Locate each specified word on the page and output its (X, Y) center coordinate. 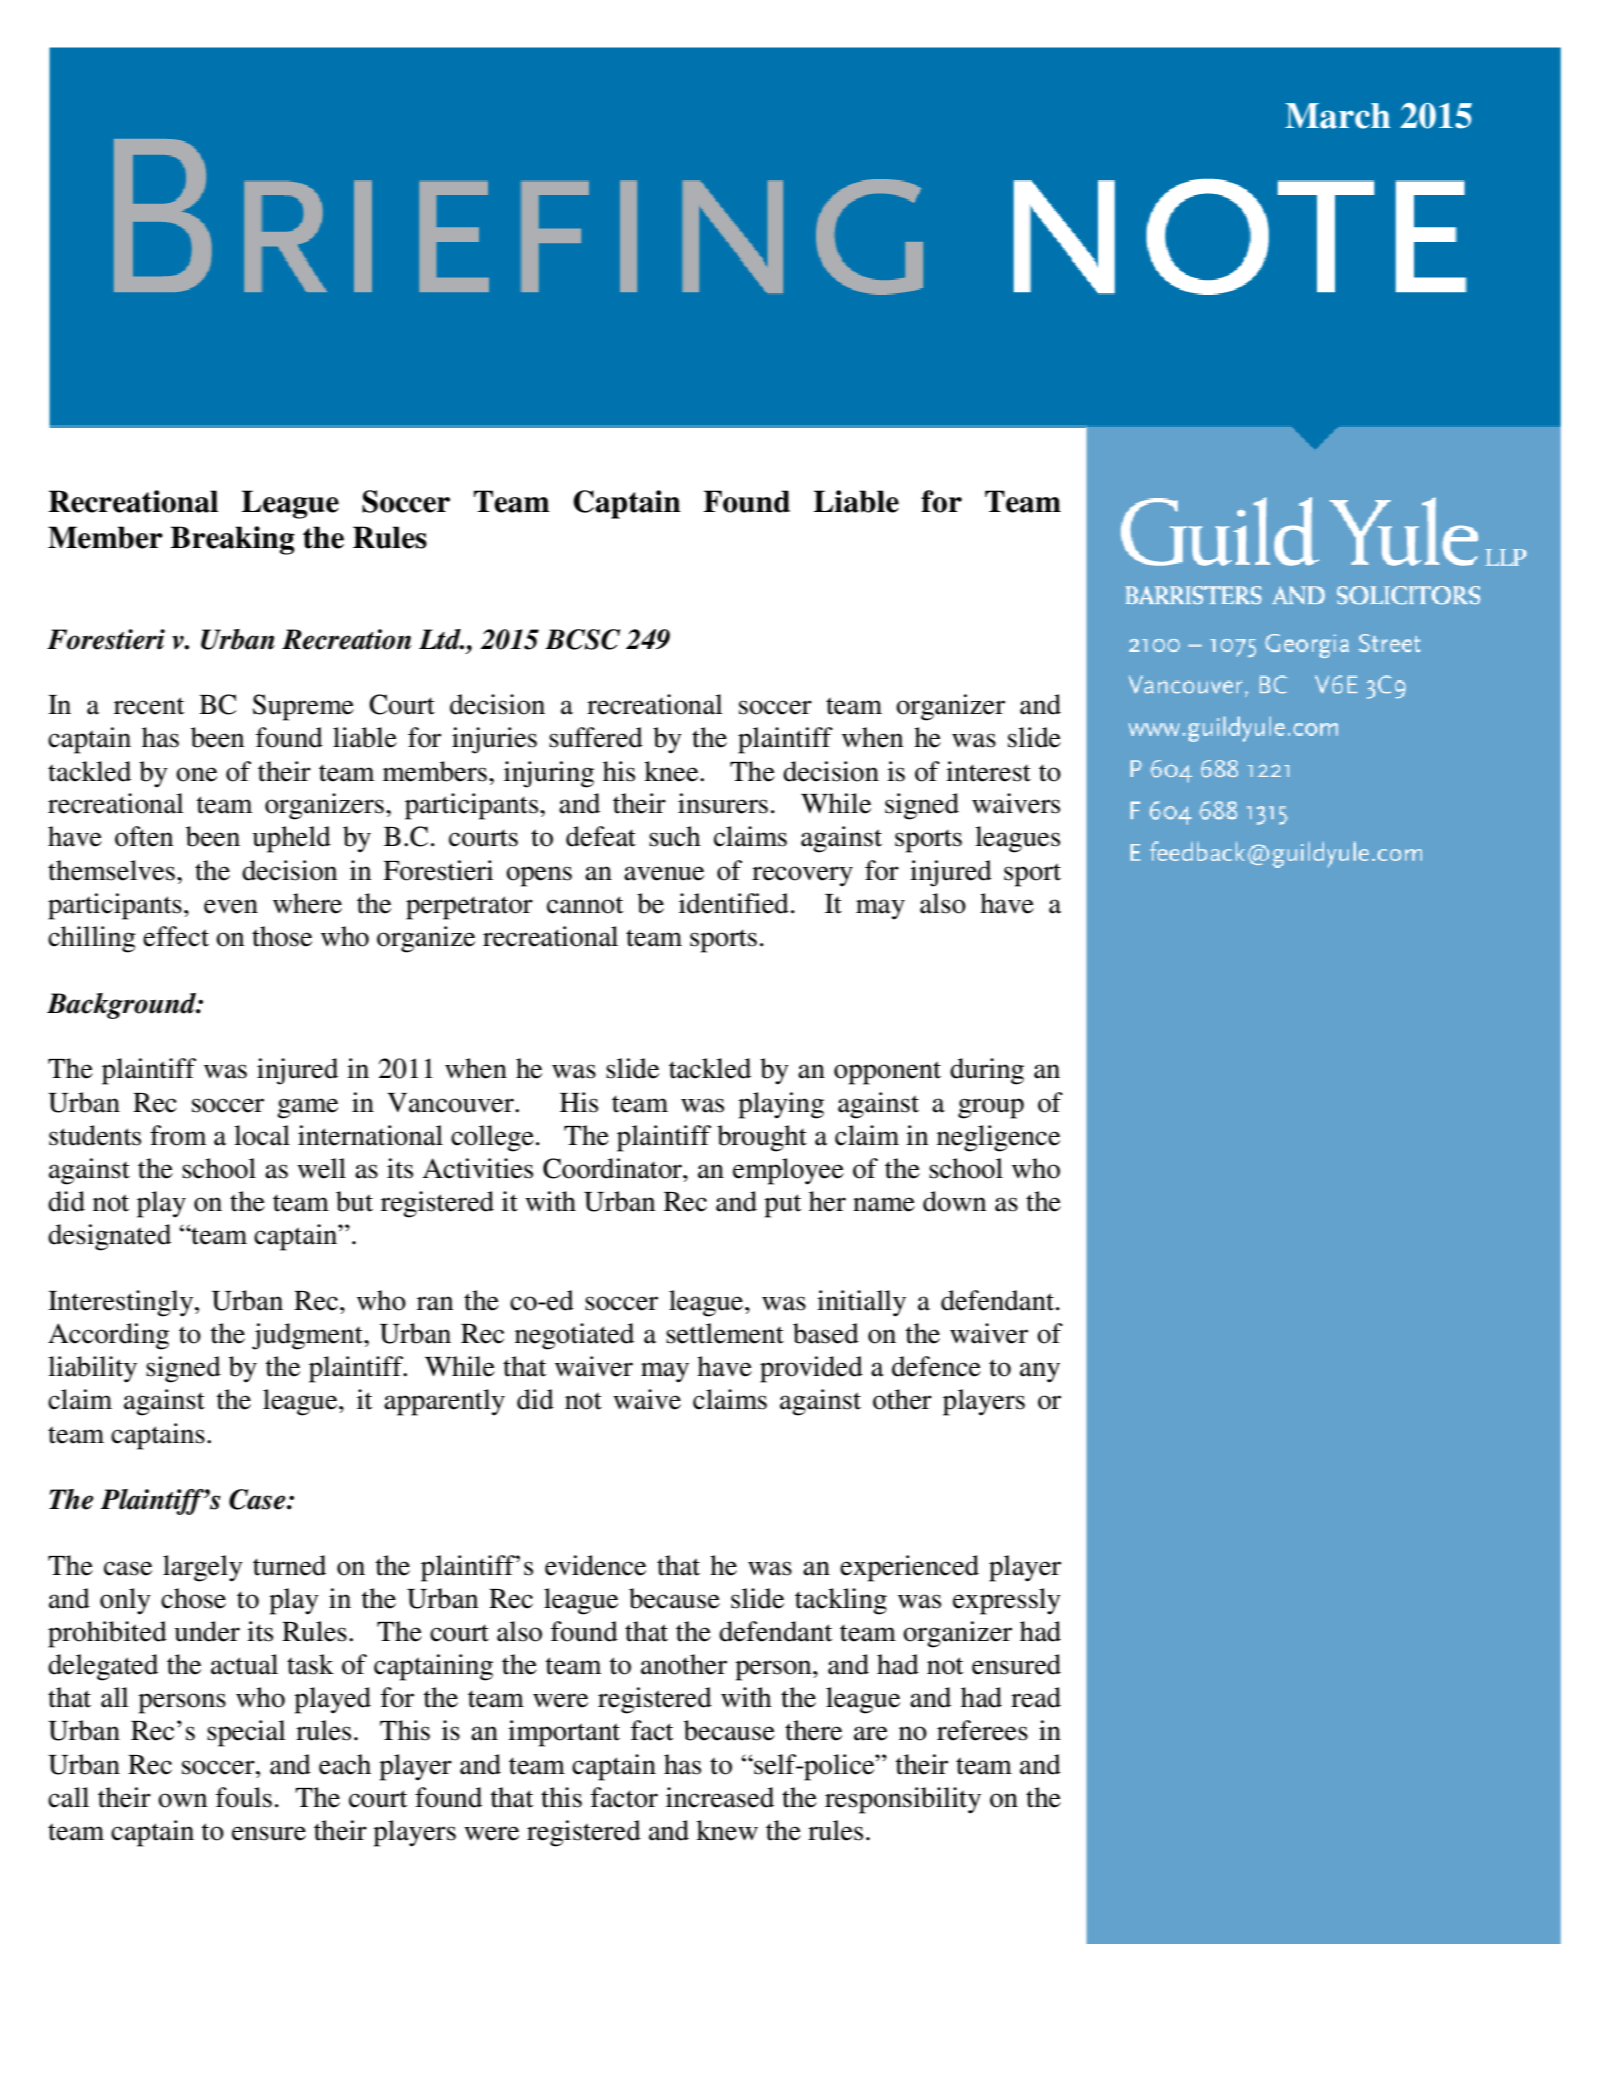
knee (672, 771)
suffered (596, 737)
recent (149, 706)
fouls (244, 1797)
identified (734, 903)
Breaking (232, 540)
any (1040, 1372)
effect (176, 936)
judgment (308, 1336)
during (987, 1071)
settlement (725, 1333)
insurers (723, 803)
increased (720, 1797)
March (1337, 116)
